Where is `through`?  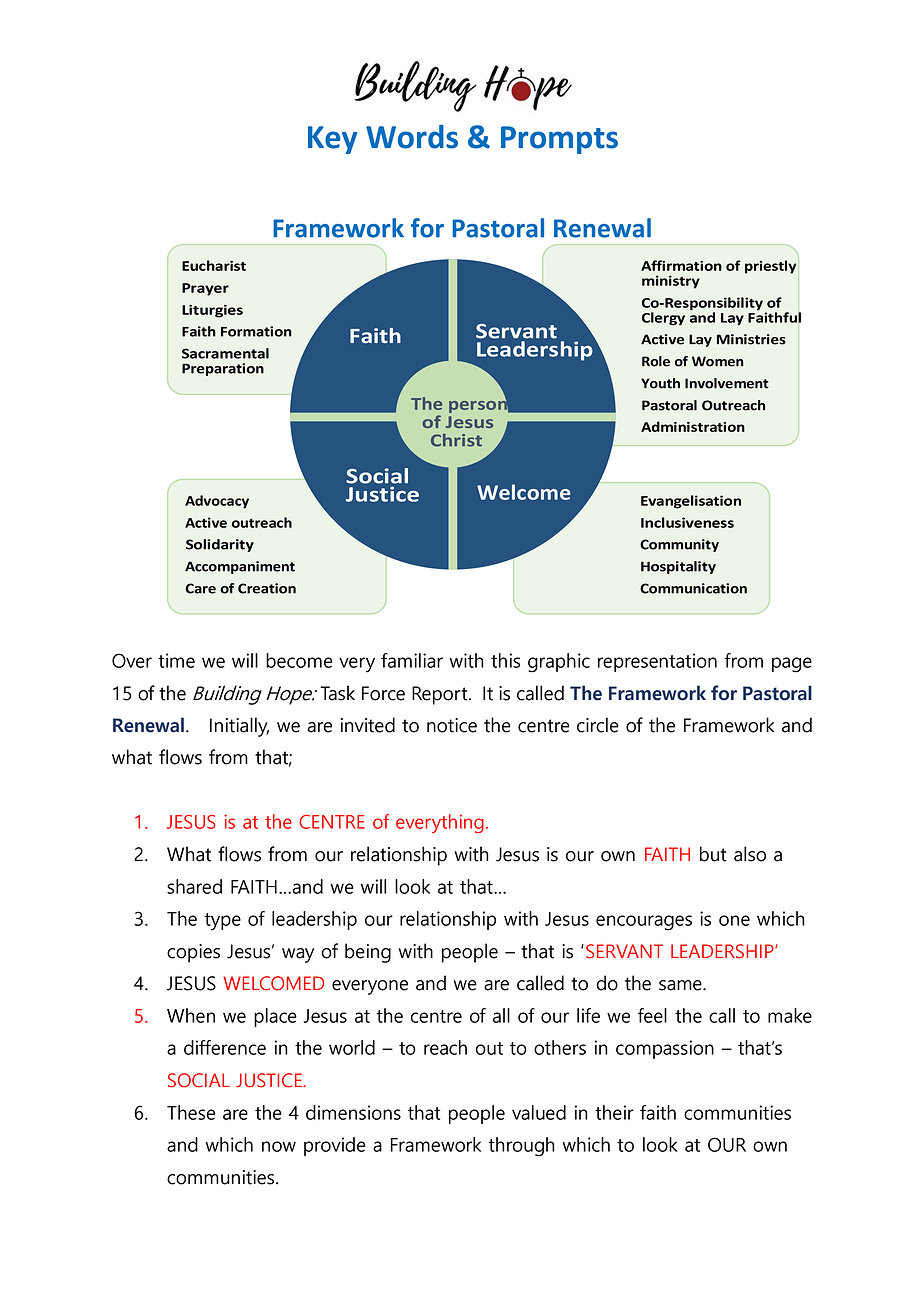 through is located at coordinates (521, 1147).
